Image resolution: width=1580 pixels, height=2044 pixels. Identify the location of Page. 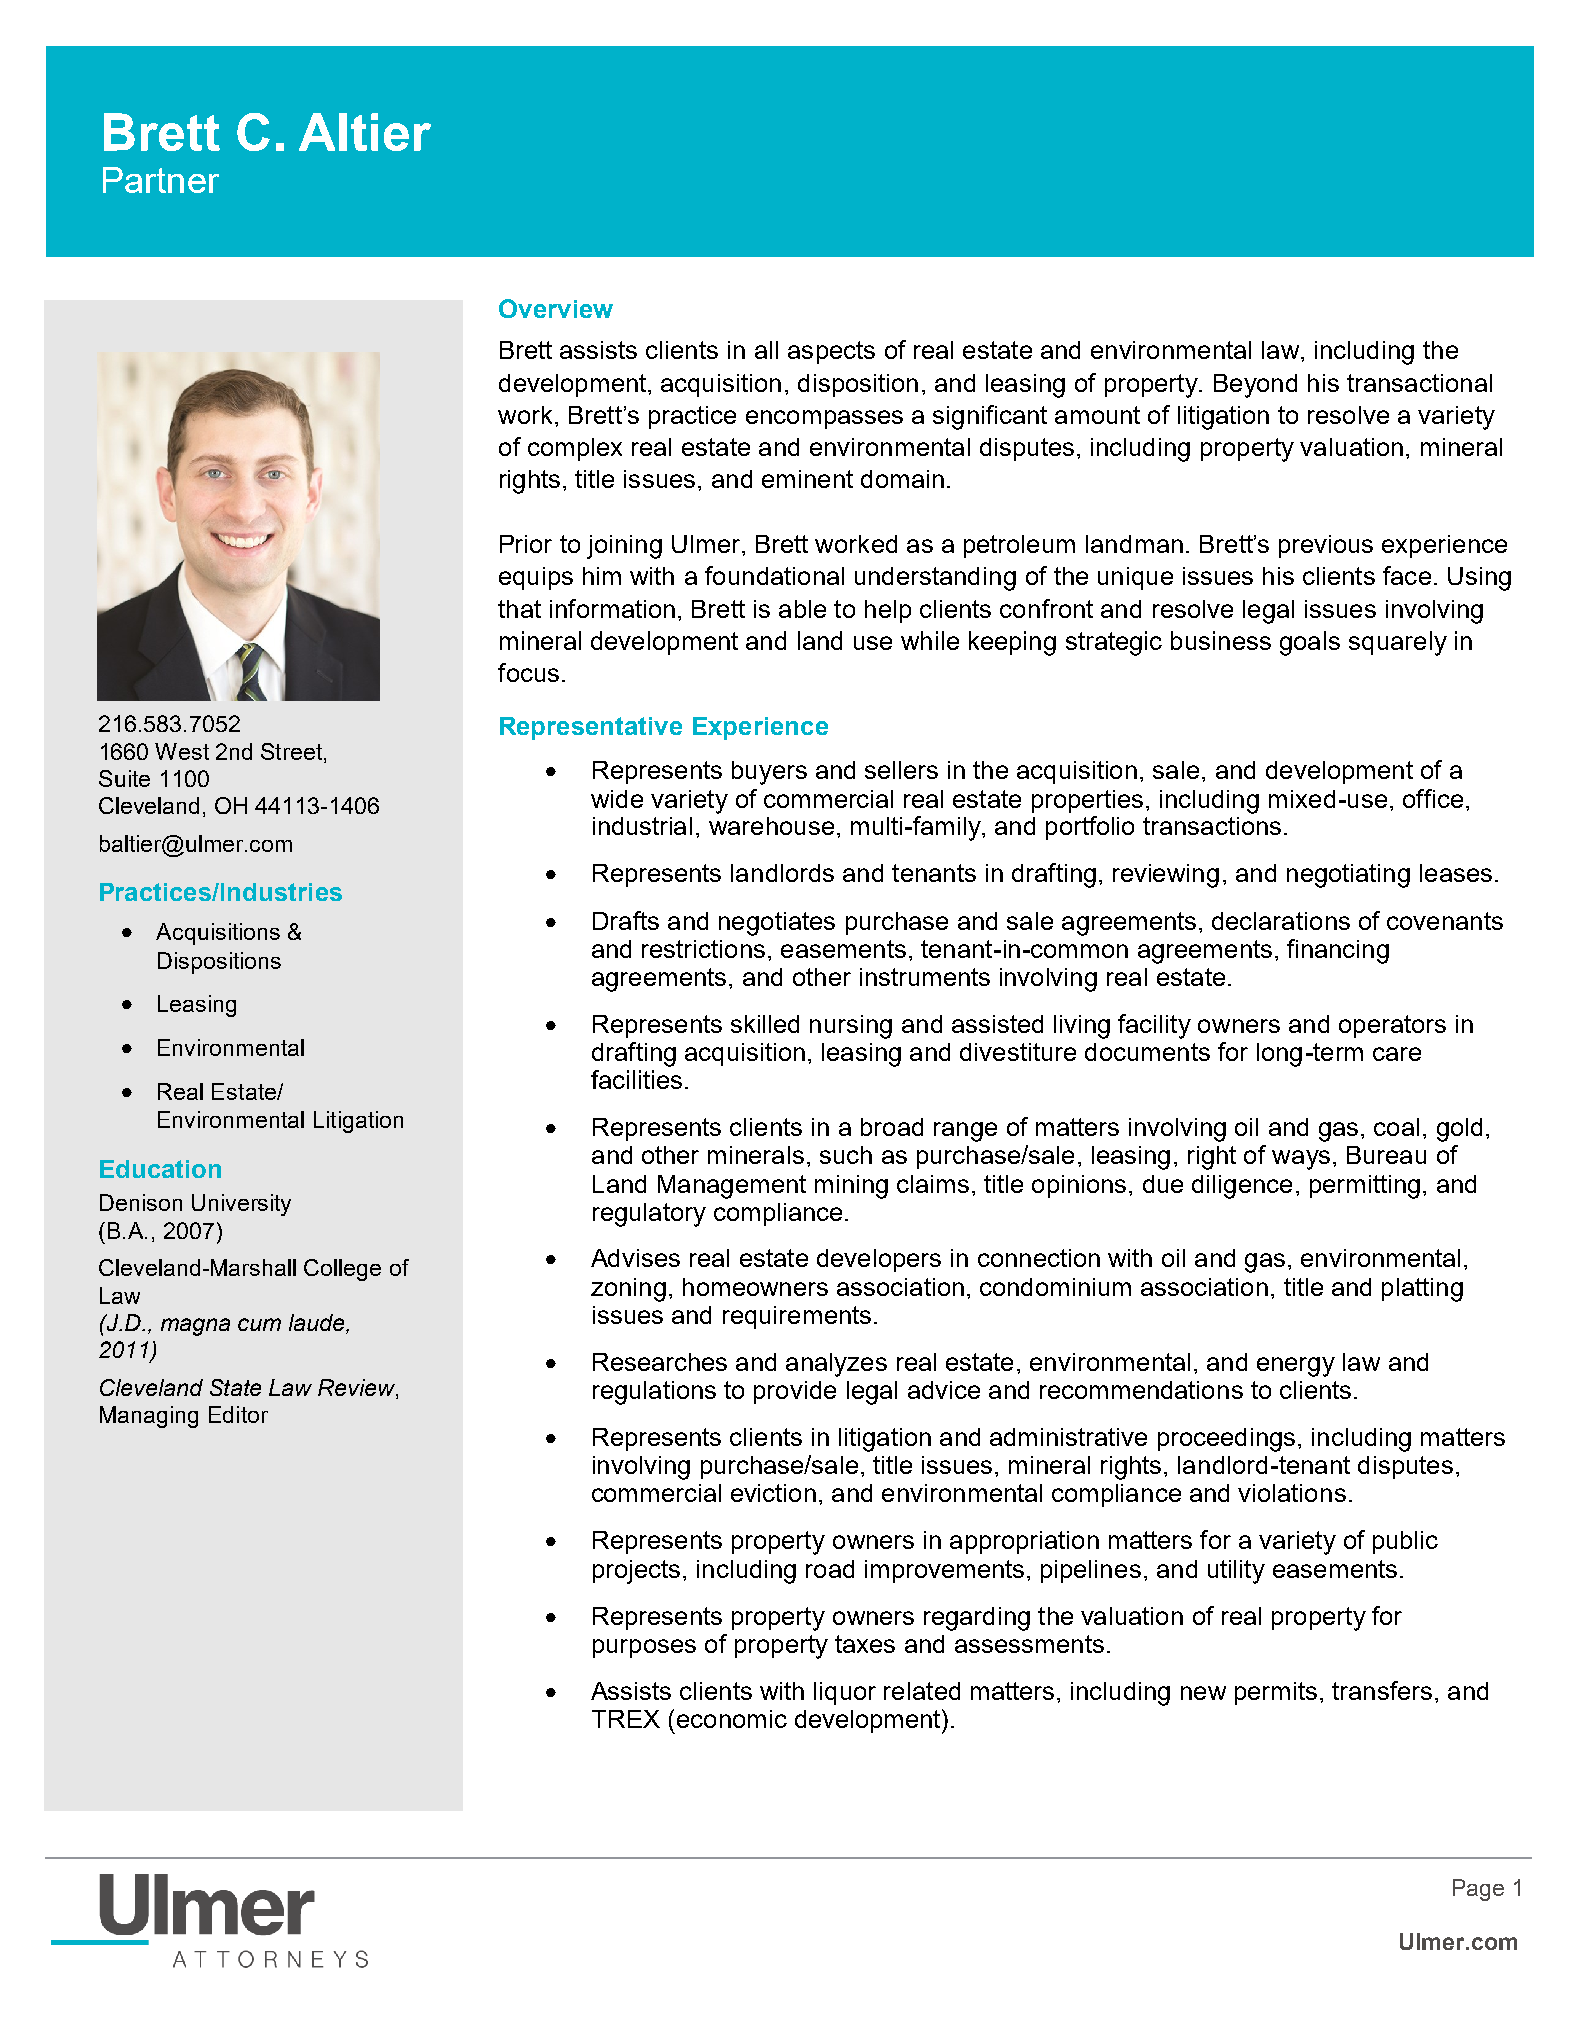
(1478, 1890).
